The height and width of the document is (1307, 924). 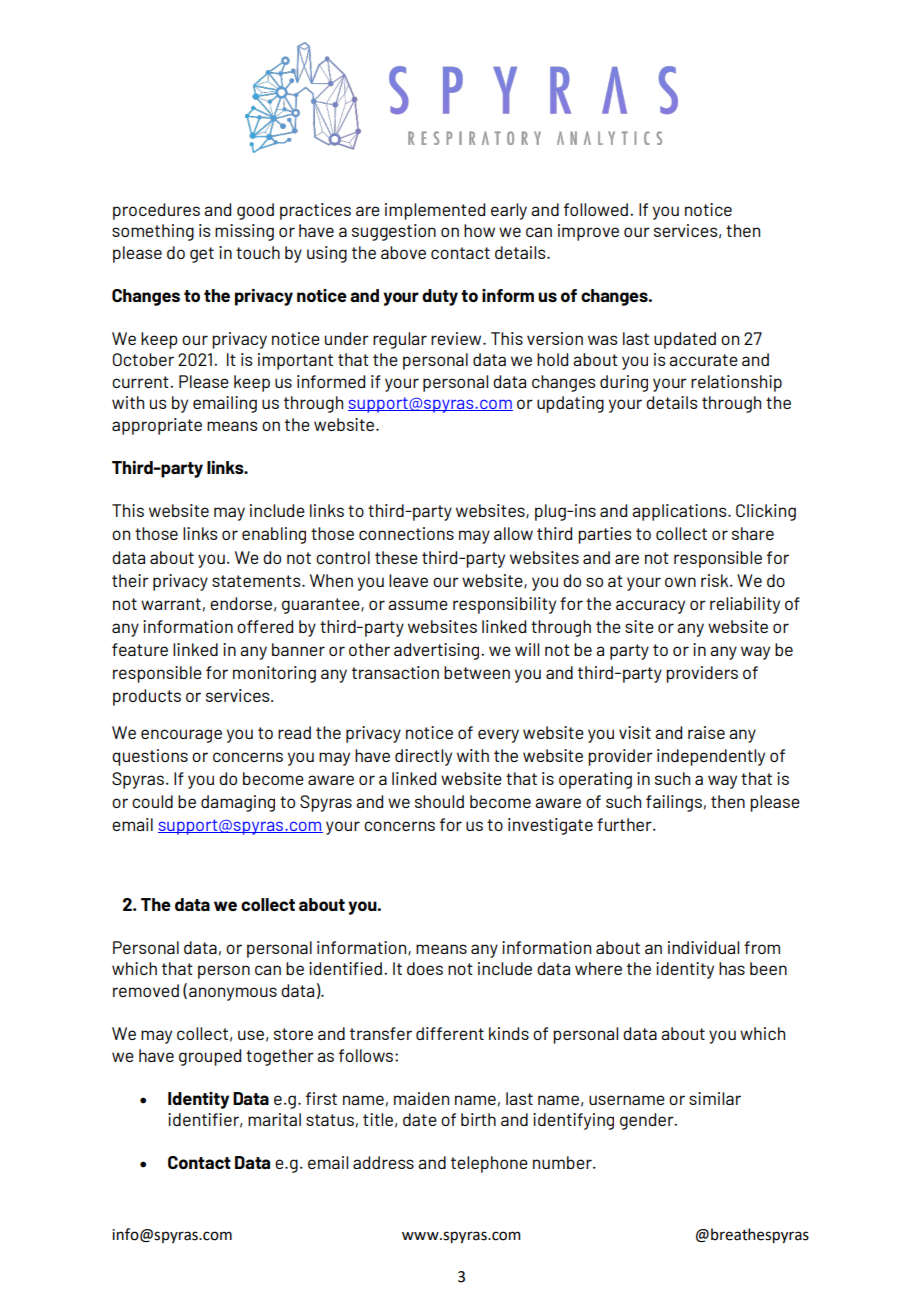 I want to click on marital, so click(x=274, y=1119).
